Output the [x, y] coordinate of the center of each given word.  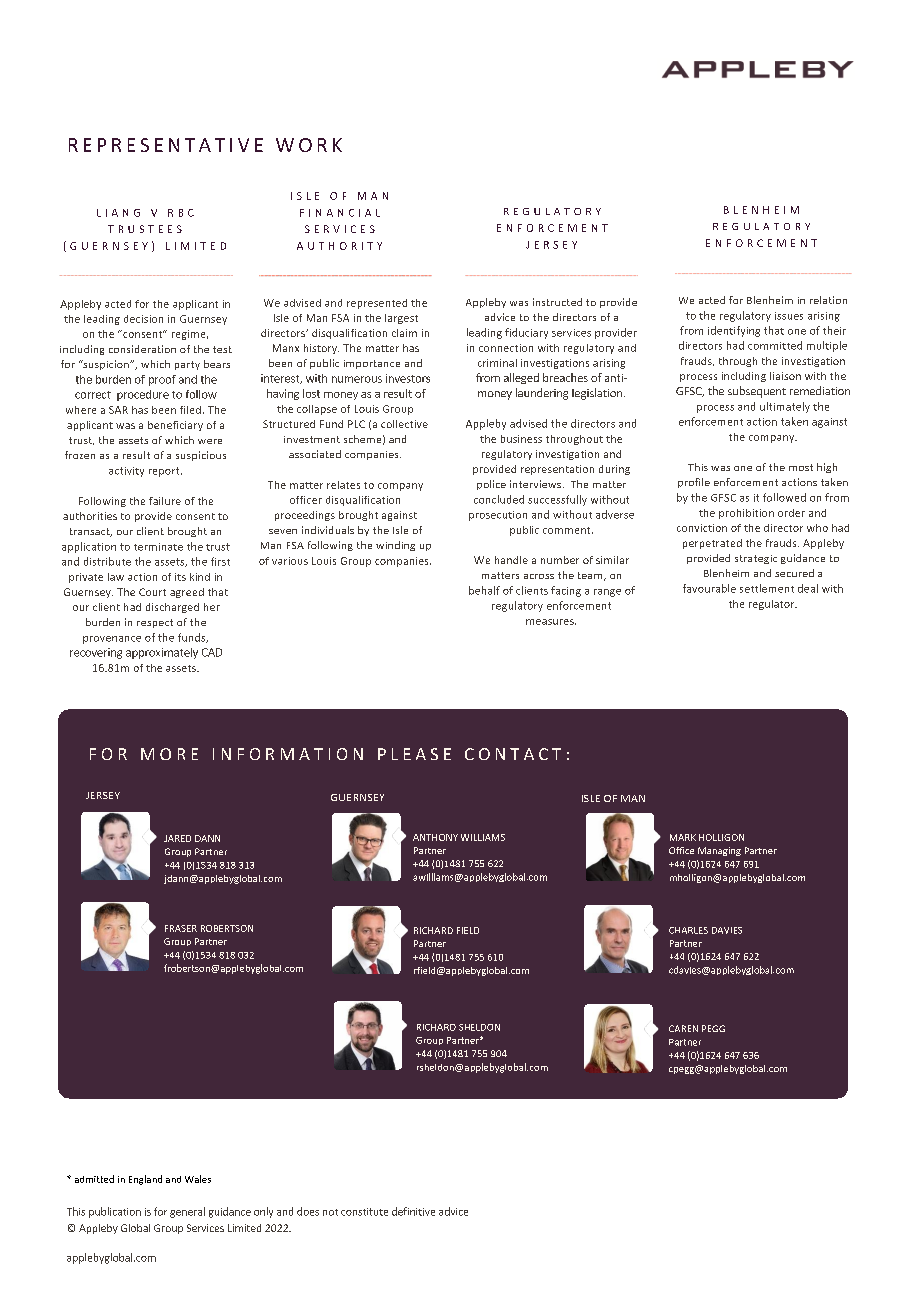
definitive [413, 1211]
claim [404, 333]
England [145, 1180]
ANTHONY [435, 837]
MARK [683, 837]
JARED [177, 838]
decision [143, 319]
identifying [734, 331]
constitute [364, 1212]
